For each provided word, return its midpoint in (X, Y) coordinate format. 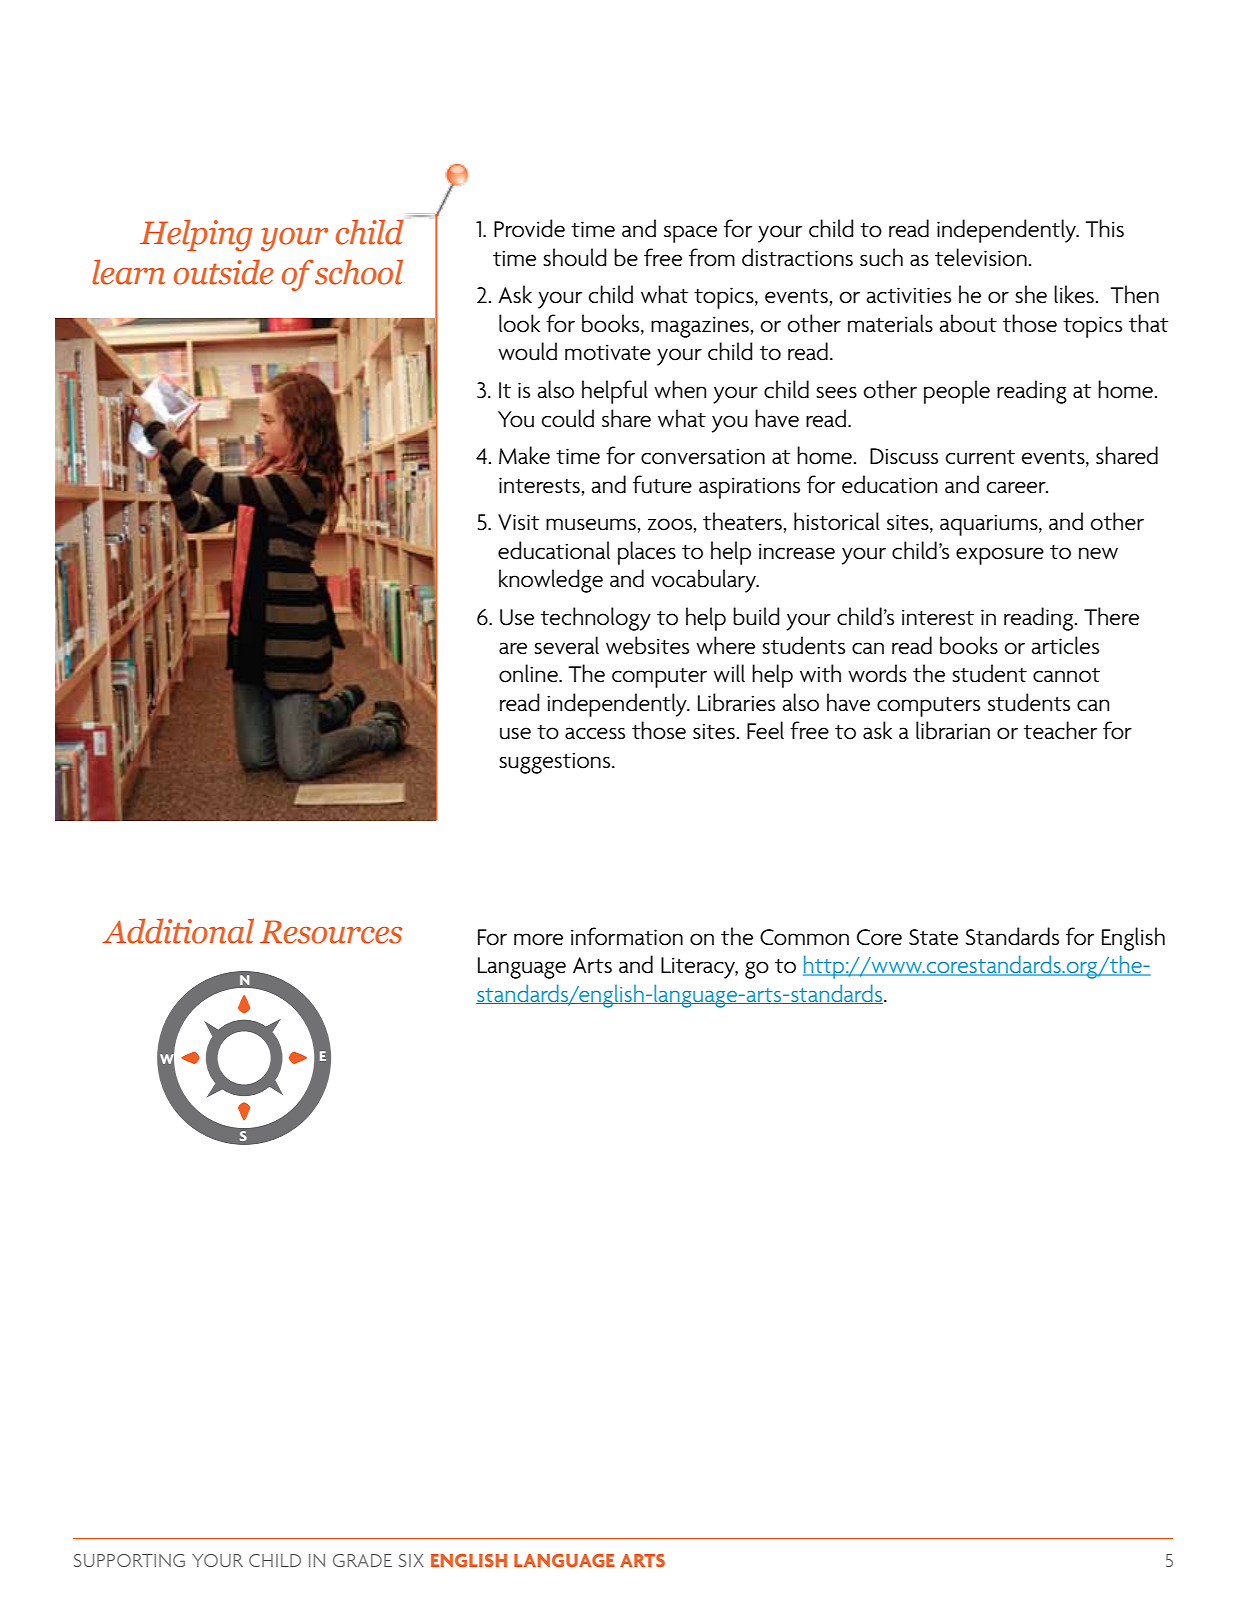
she (1031, 294)
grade (362, 1560)
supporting (129, 1560)
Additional (178, 931)
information (627, 936)
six (410, 1560)
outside (224, 272)
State (933, 937)
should (575, 257)
